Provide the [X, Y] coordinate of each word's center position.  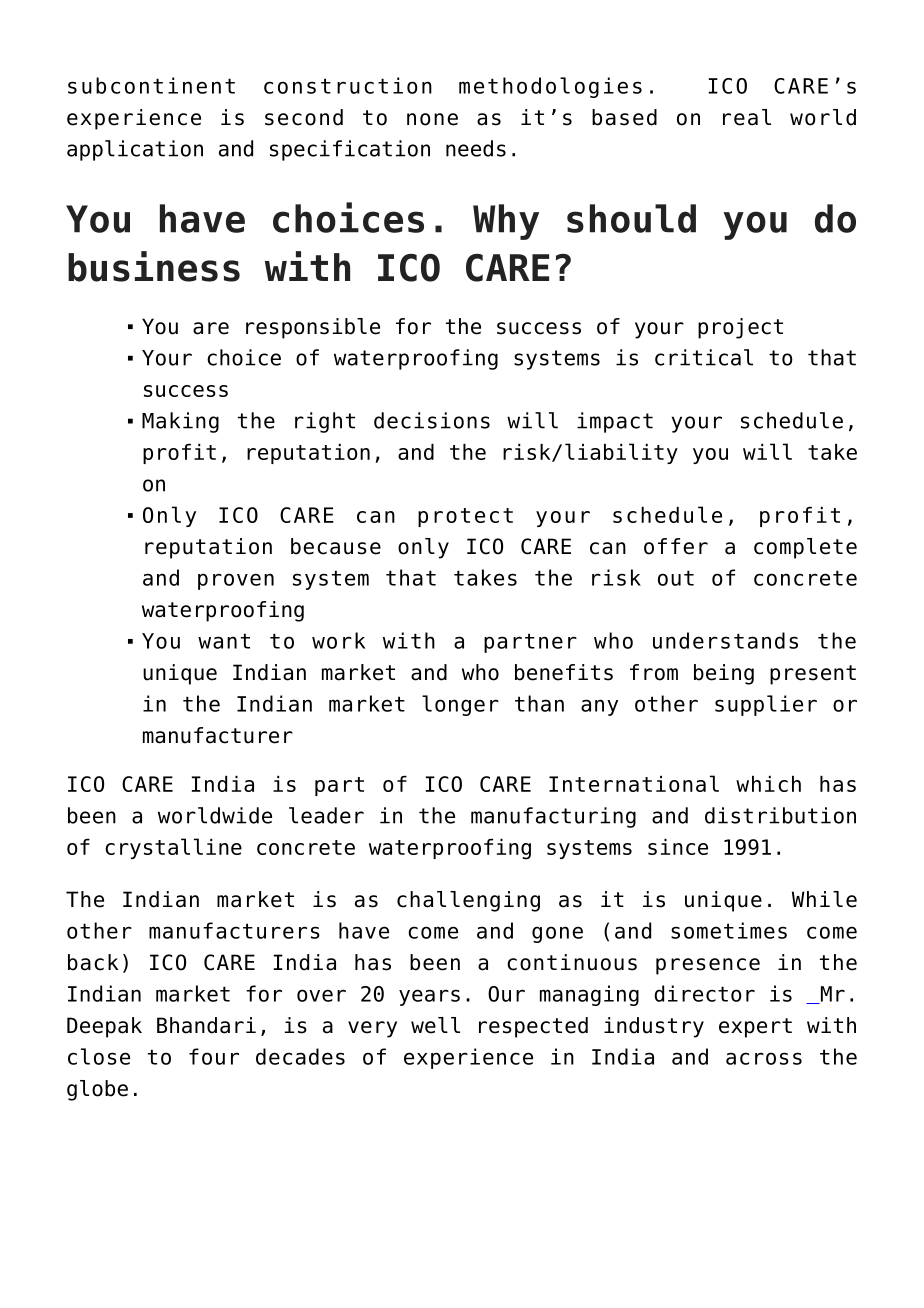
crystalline [173, 848]
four [214, 1056]
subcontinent [151, 85]
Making [180, 422]
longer [460, 705]
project [740, 328]
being [724, 674]
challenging [468, 901]
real [747, 117]
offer [676, 546]
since [678, 847]
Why [506, 222]
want [224, 641]
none [432, 119]
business [154, 266]
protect [465, 517]
